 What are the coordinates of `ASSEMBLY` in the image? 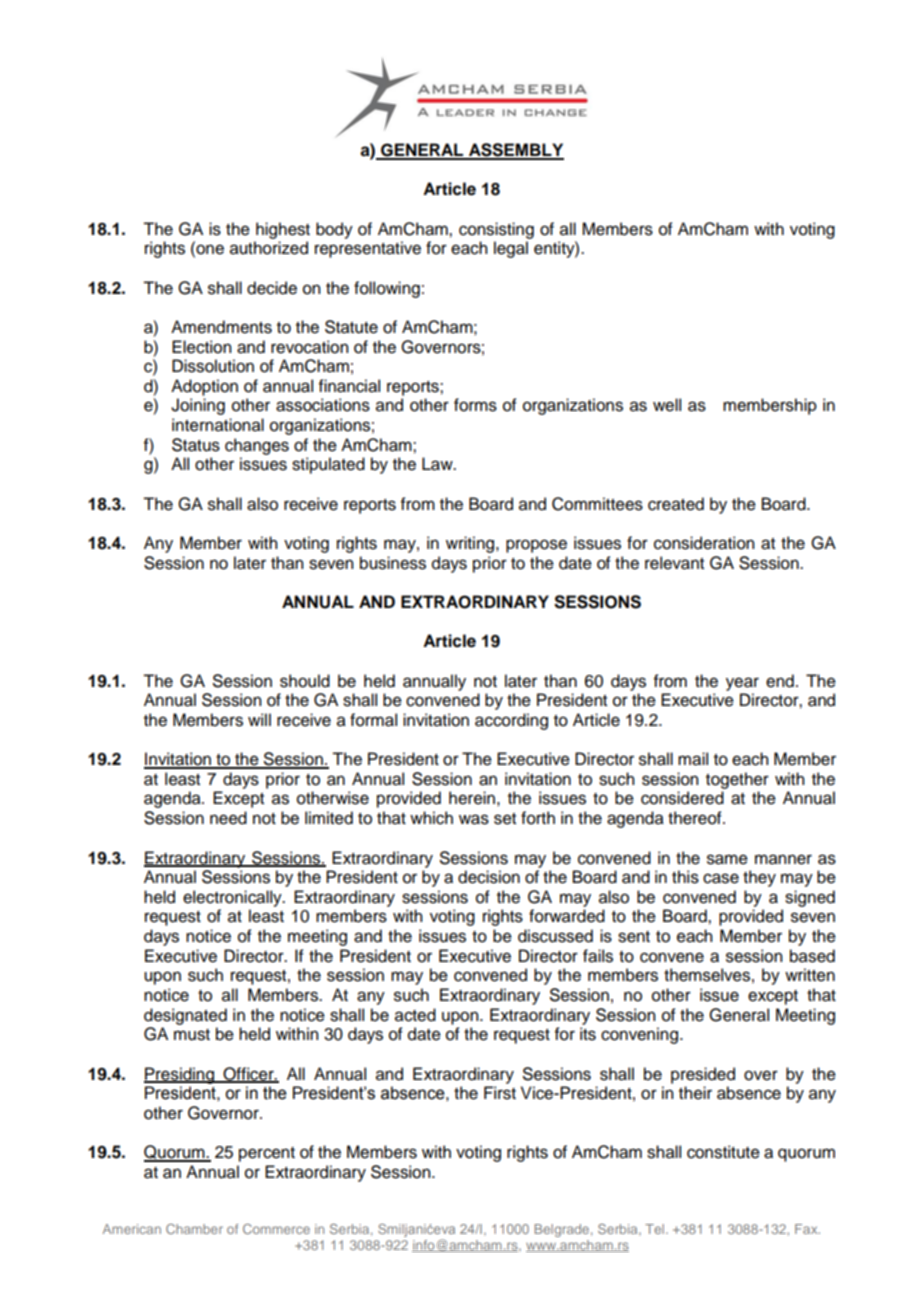 It's located at (515, 151).
